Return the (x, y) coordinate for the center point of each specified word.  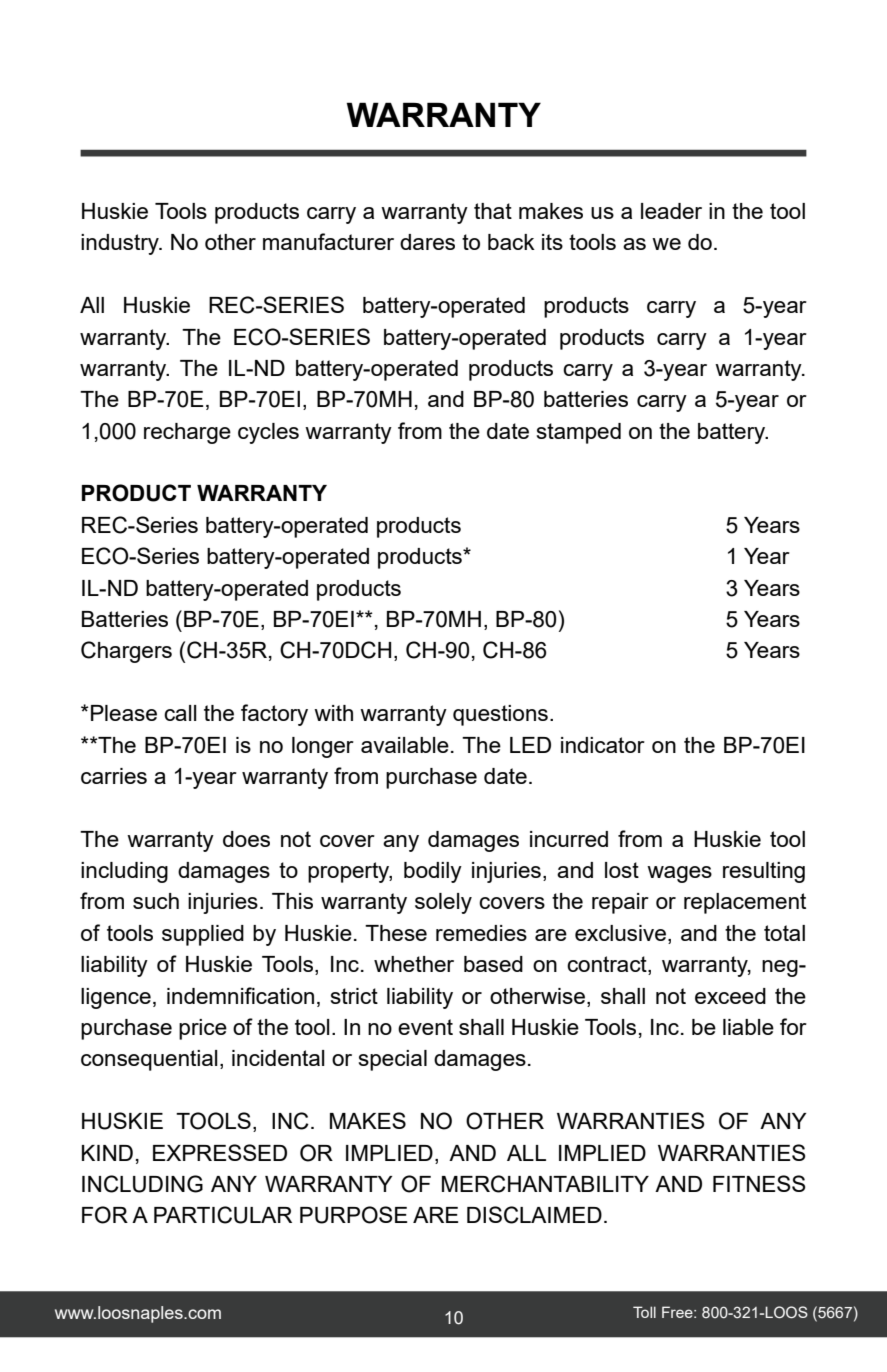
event (425, 1027)
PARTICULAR (223, 1215)
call (180, 713)
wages (679, 874)
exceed (730, 996)
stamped (578, 433)
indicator (603, 745)
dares (427, 242)
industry (121, 244)
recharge (187, 433)
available (405, 745)
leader (671, 211)
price (203, 1029)
